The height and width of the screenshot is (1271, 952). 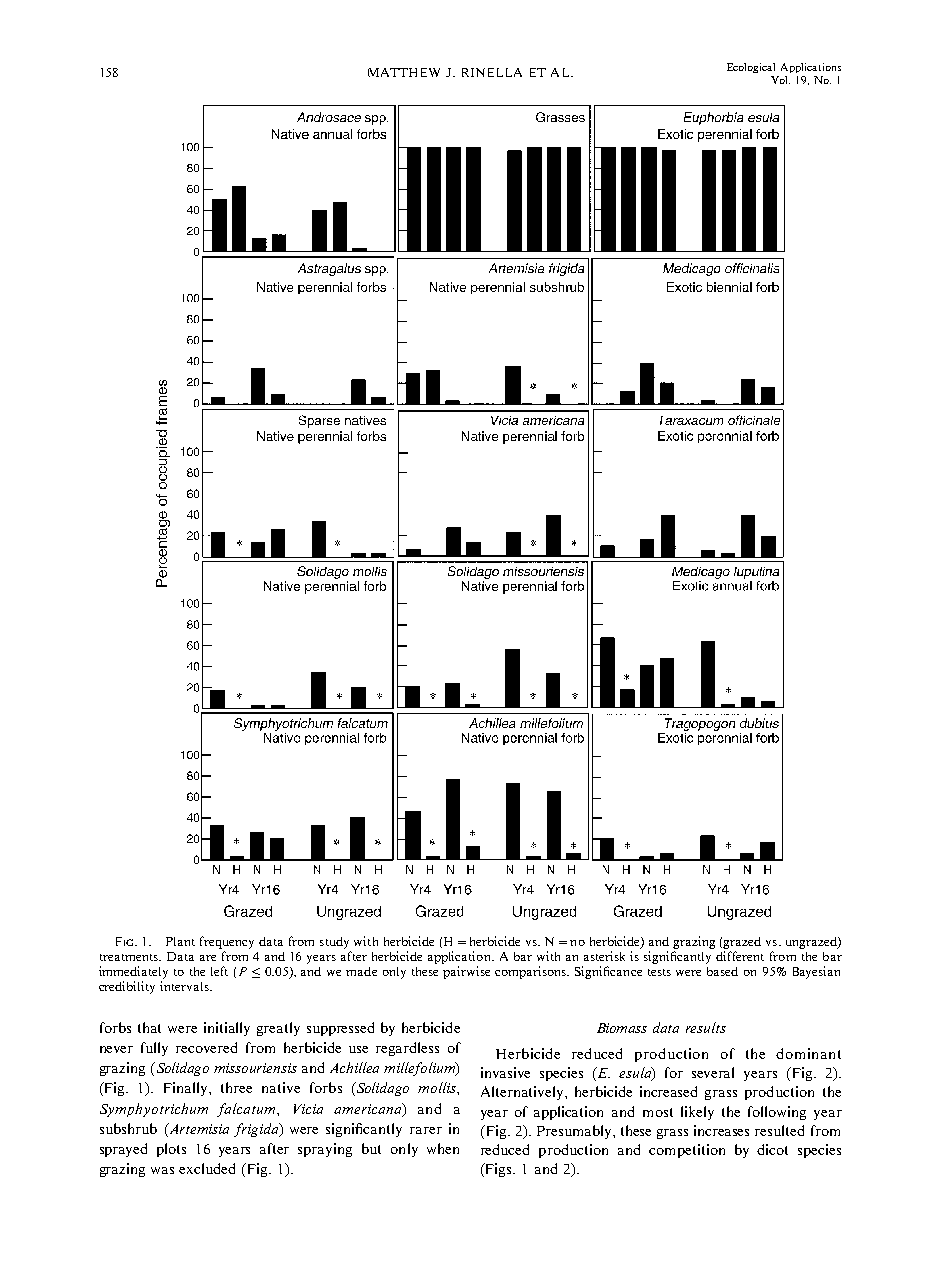 I want to click on Vol, so click(x=780, y=80).
